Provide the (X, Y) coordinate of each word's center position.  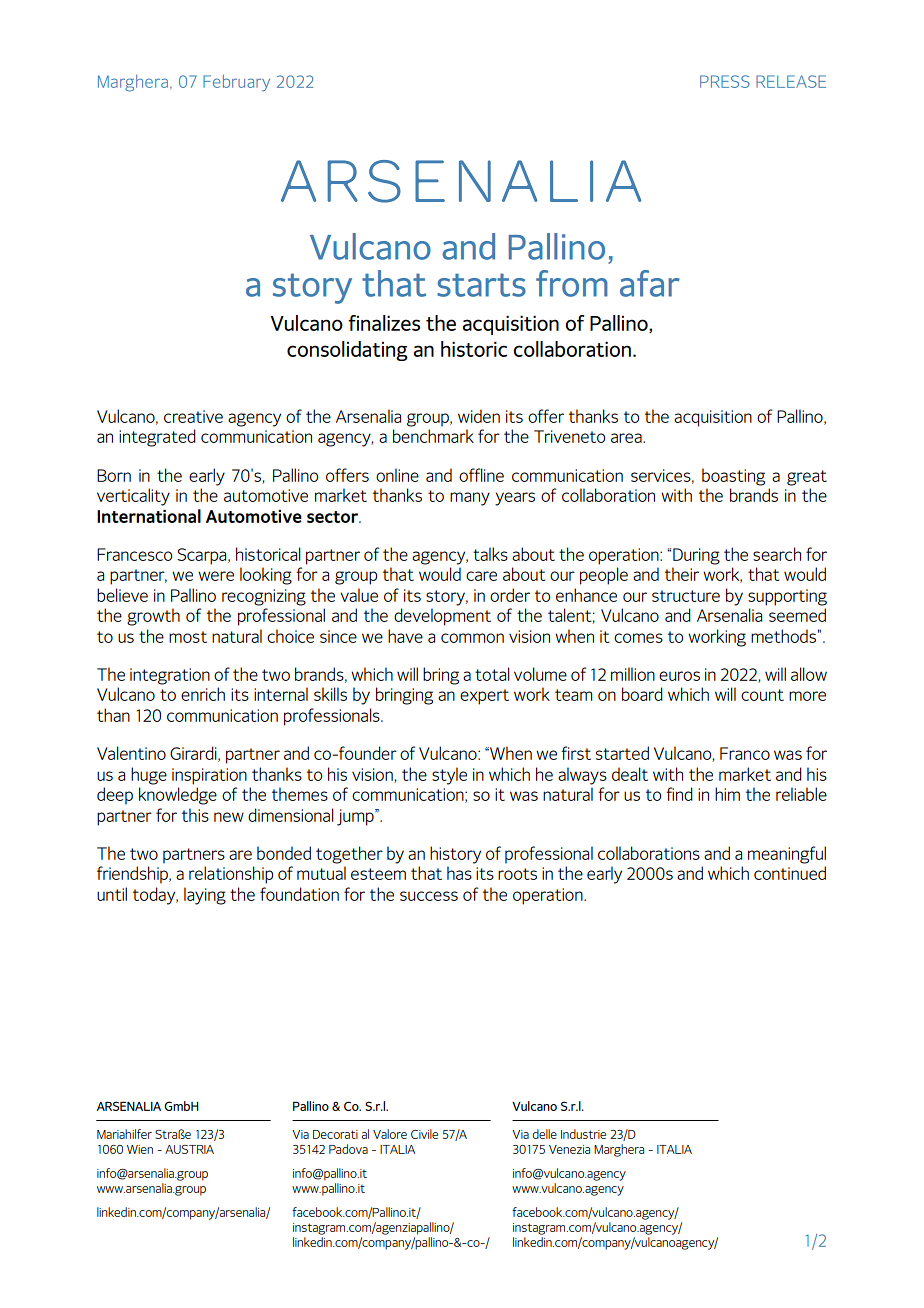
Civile (424, 1134)
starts (481, 285)
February (236, 83)
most (188, 637)
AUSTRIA (189, 1149)
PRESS (725, 81)
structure (686, 596)
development (442, 617)
